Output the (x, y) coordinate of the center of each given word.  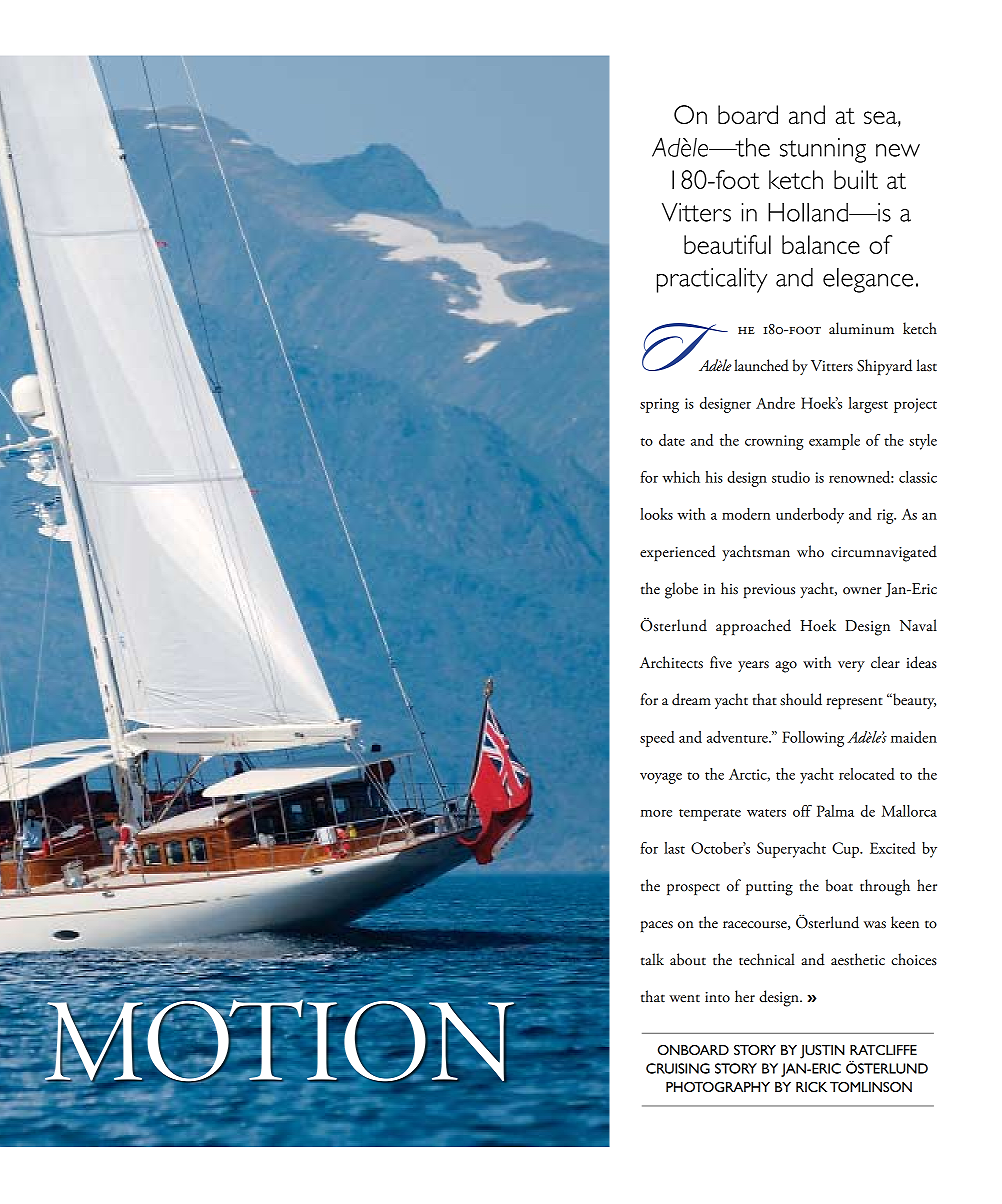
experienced (678, 553)
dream (691, 699)
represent (854, 703)
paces (657, 926)
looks (656, 514)
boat (839, 885)
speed (657, 739)
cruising (678, 1068)
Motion (278, 1040)
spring (659, 405)
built (856, 179)
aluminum (861, 328)
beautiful (727, 244)
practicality (712, 280)
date (672, 440)
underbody (810, 516)
